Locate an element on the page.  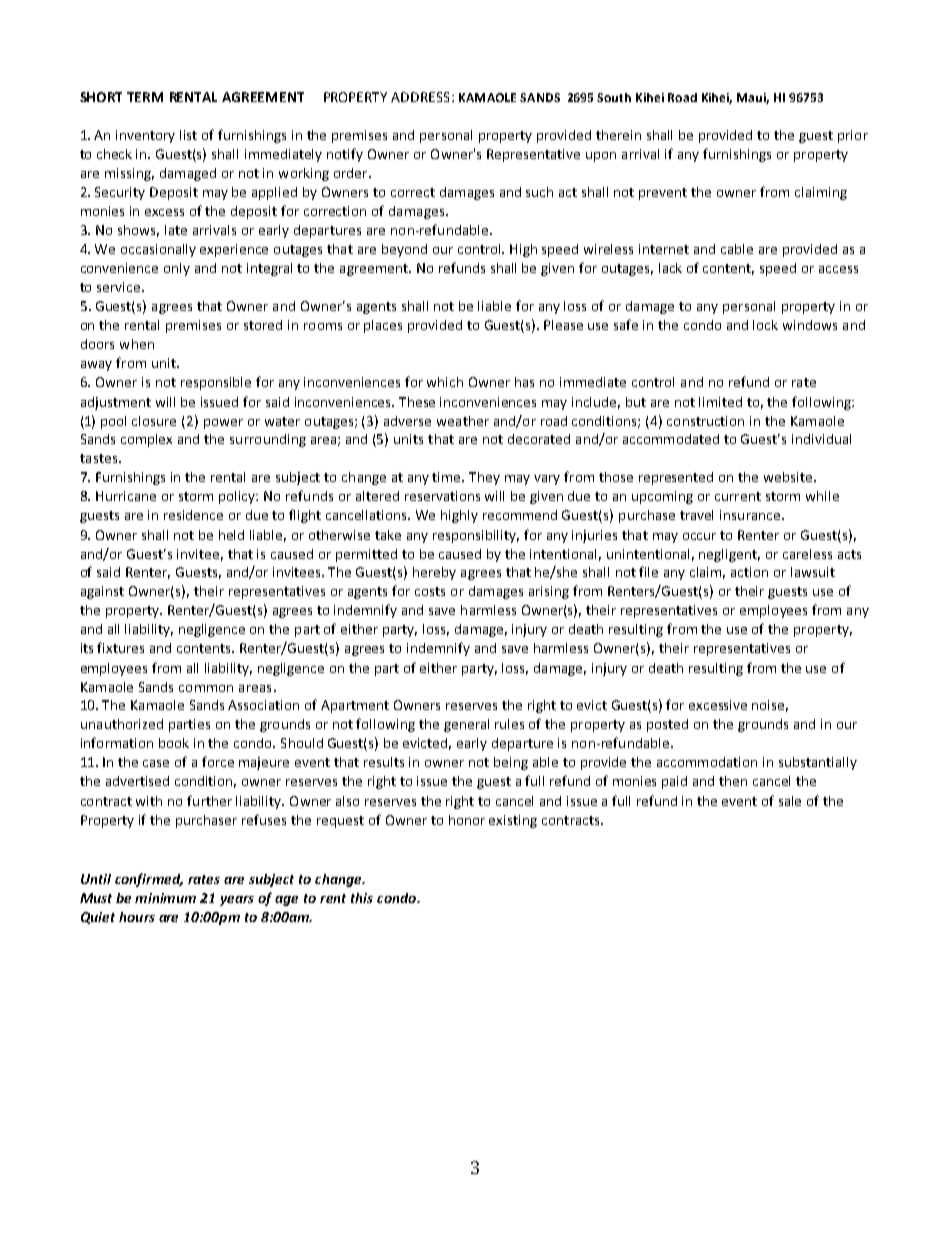
list is located at coordinates (188, 135).
